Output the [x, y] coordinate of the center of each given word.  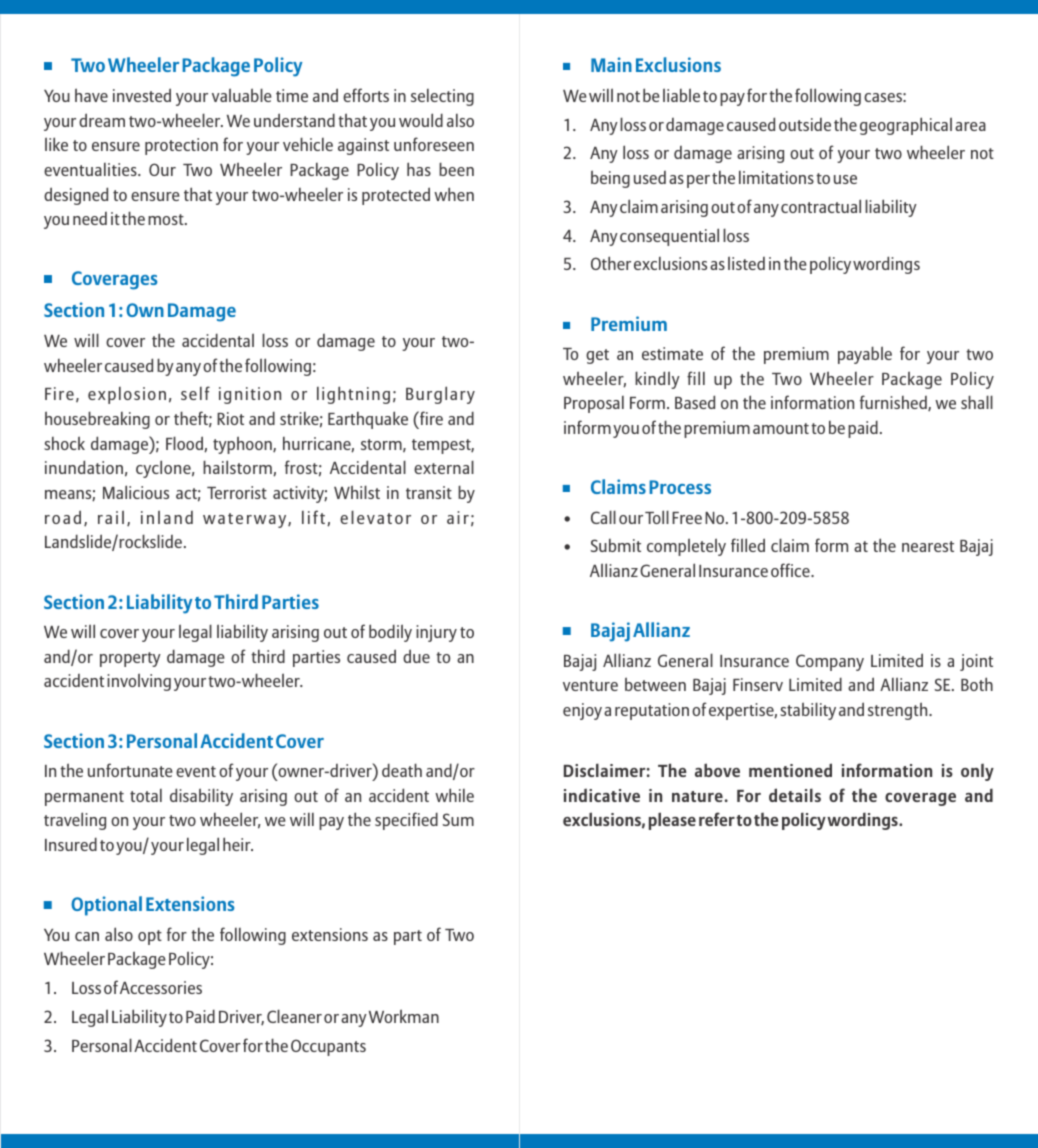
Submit [616, 545]
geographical [906, 126]
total [146, 795]
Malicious [136, 492]
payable [865, 355]
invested [142, 95]
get [597, 356]
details [795, 795]
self [195, 393]
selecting [442, 97]
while [454, 795]
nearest [928, 546]
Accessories [161, 987]
